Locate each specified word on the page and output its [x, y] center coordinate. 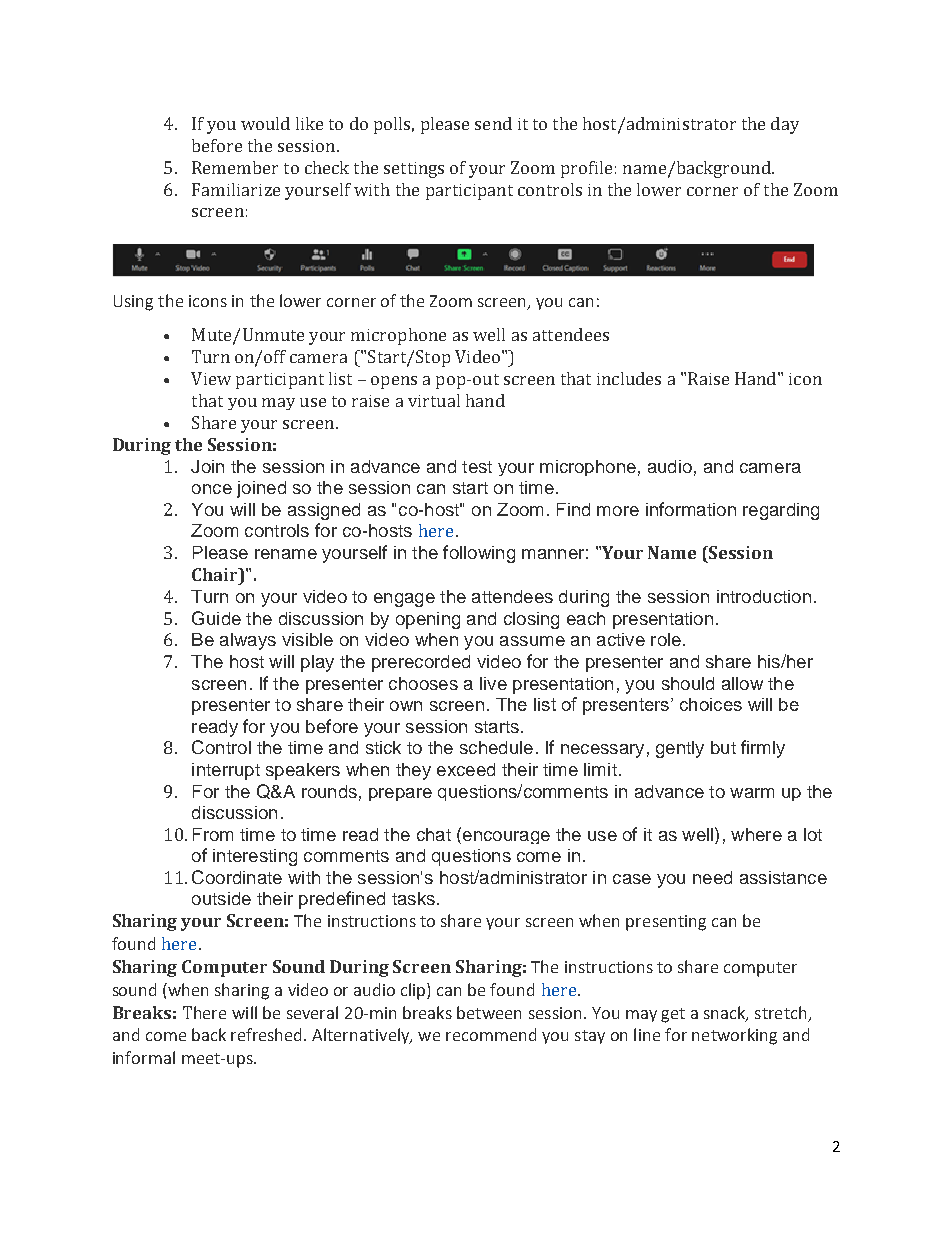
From [213, 834]
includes [629, 378]
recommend [491, 1034]
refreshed [268, 1034]
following [479, 554]
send [493, 123]
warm [752, 793]
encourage [506, 837]
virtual [434, 400]
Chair [216, 574]
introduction [764, 596]
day [785, 125]
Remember [235, 167]
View [211, 378]
